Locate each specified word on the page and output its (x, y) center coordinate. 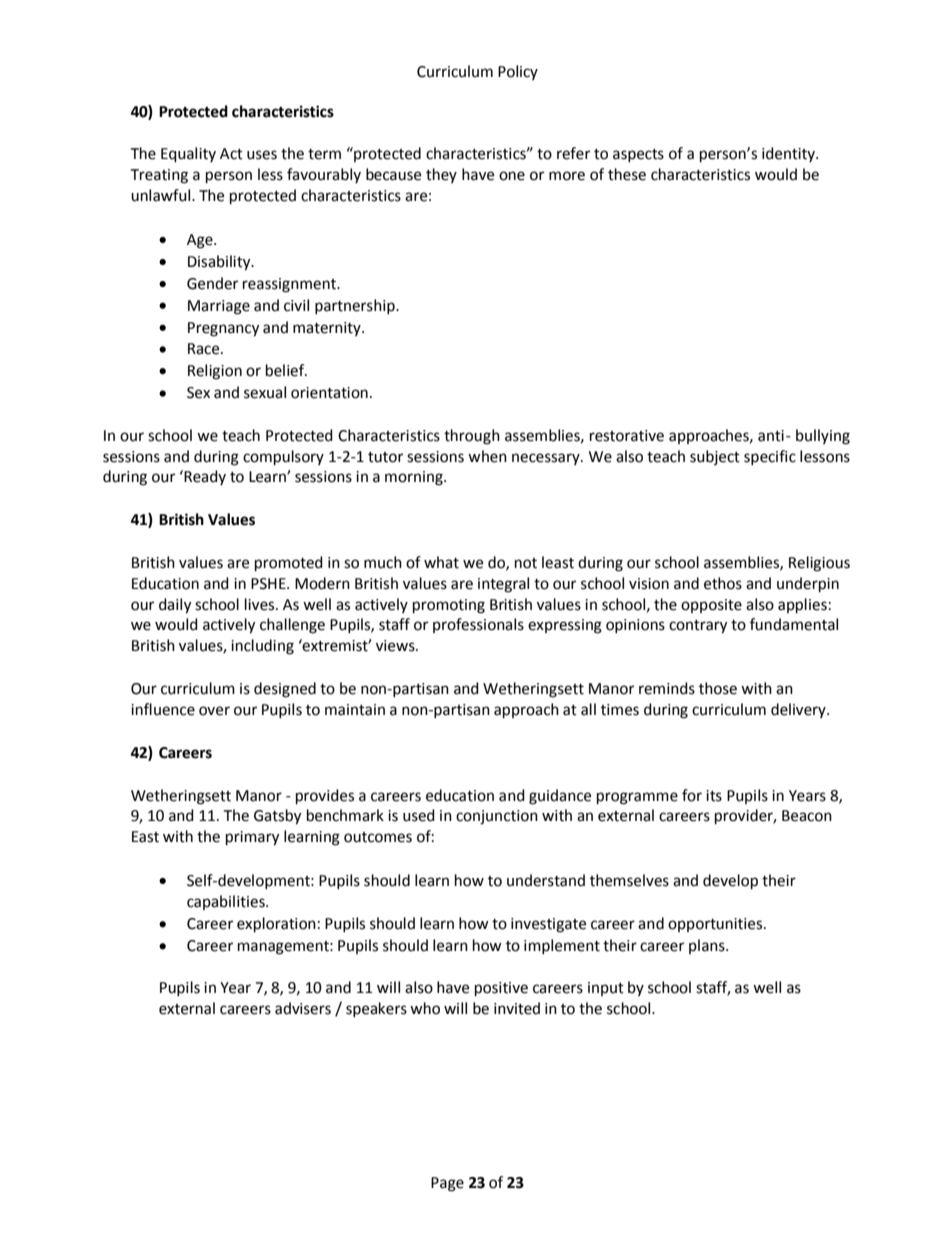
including (262, 647)
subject (715, 457)
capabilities (227, 902)
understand (546, 880)
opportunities (716, 925)
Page (447, 1184)
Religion (215, 372)
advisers (303, 1008)
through (472, 437)
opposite (711, 606)
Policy (518, 72)
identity (789, 154)
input (606, 989)
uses (262, 155)
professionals (478, 625)
